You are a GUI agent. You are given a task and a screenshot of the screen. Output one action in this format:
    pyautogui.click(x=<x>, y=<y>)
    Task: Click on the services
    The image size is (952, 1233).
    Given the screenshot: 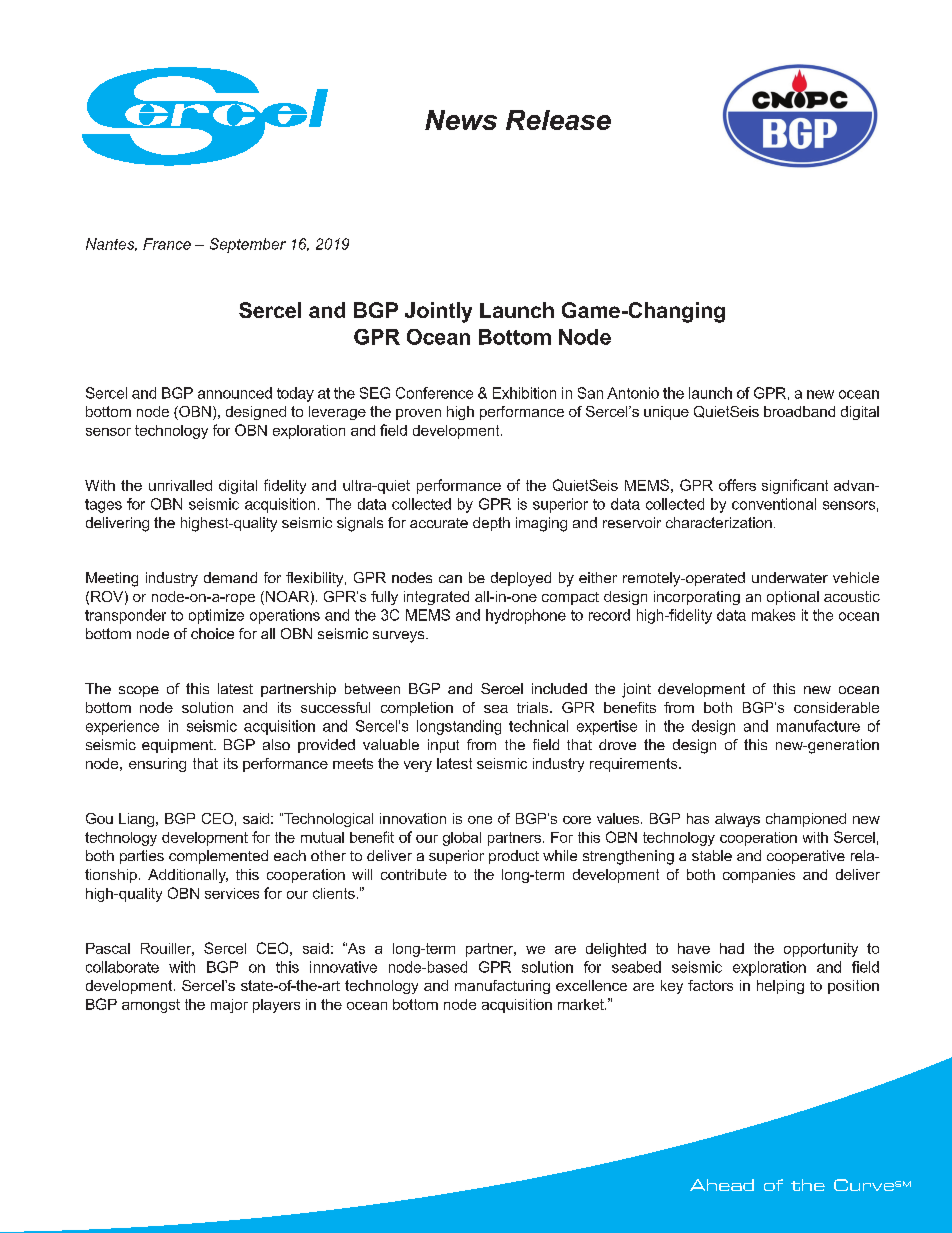 What is the action you would take?
    pyautogui.click(x=232, y=893)
